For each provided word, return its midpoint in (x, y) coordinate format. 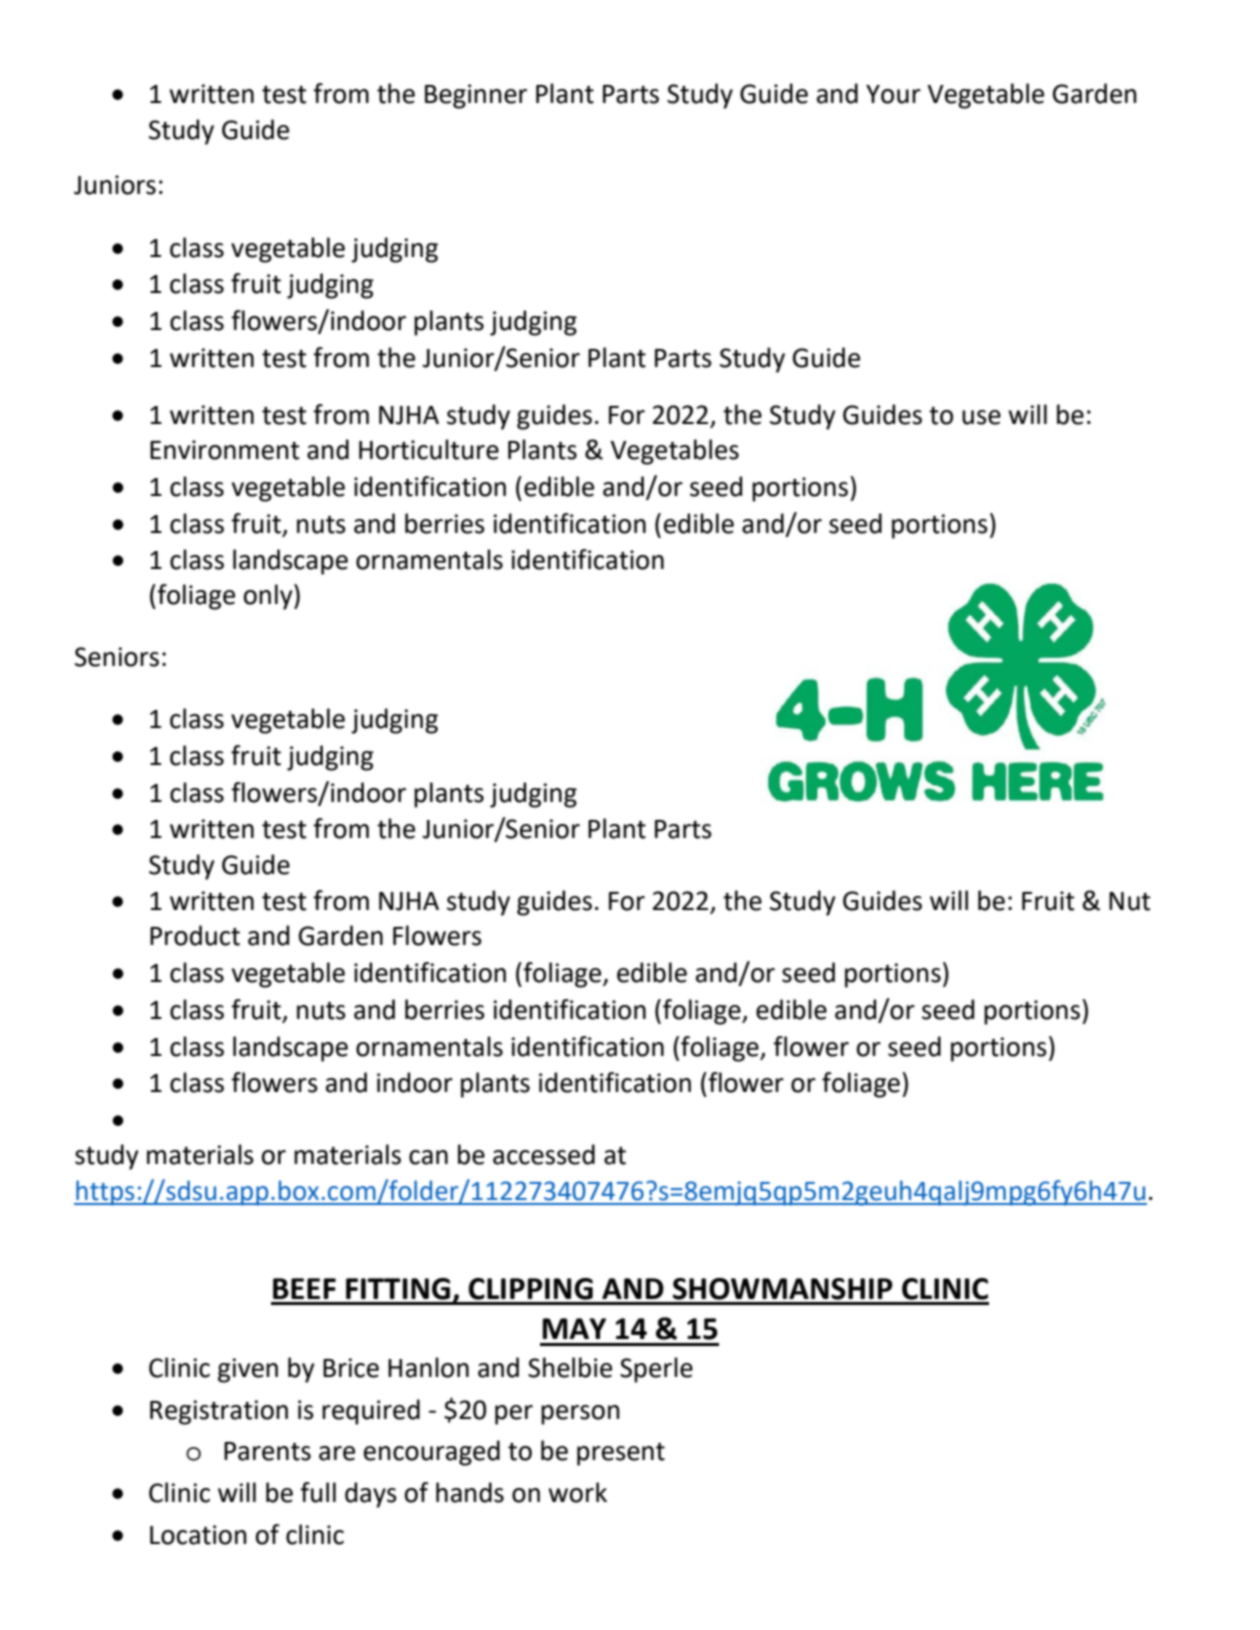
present (621, 1454)
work (577, 1492)
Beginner (476, 96)
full (318, 1492)
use (981, 417)
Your (893, 94)
